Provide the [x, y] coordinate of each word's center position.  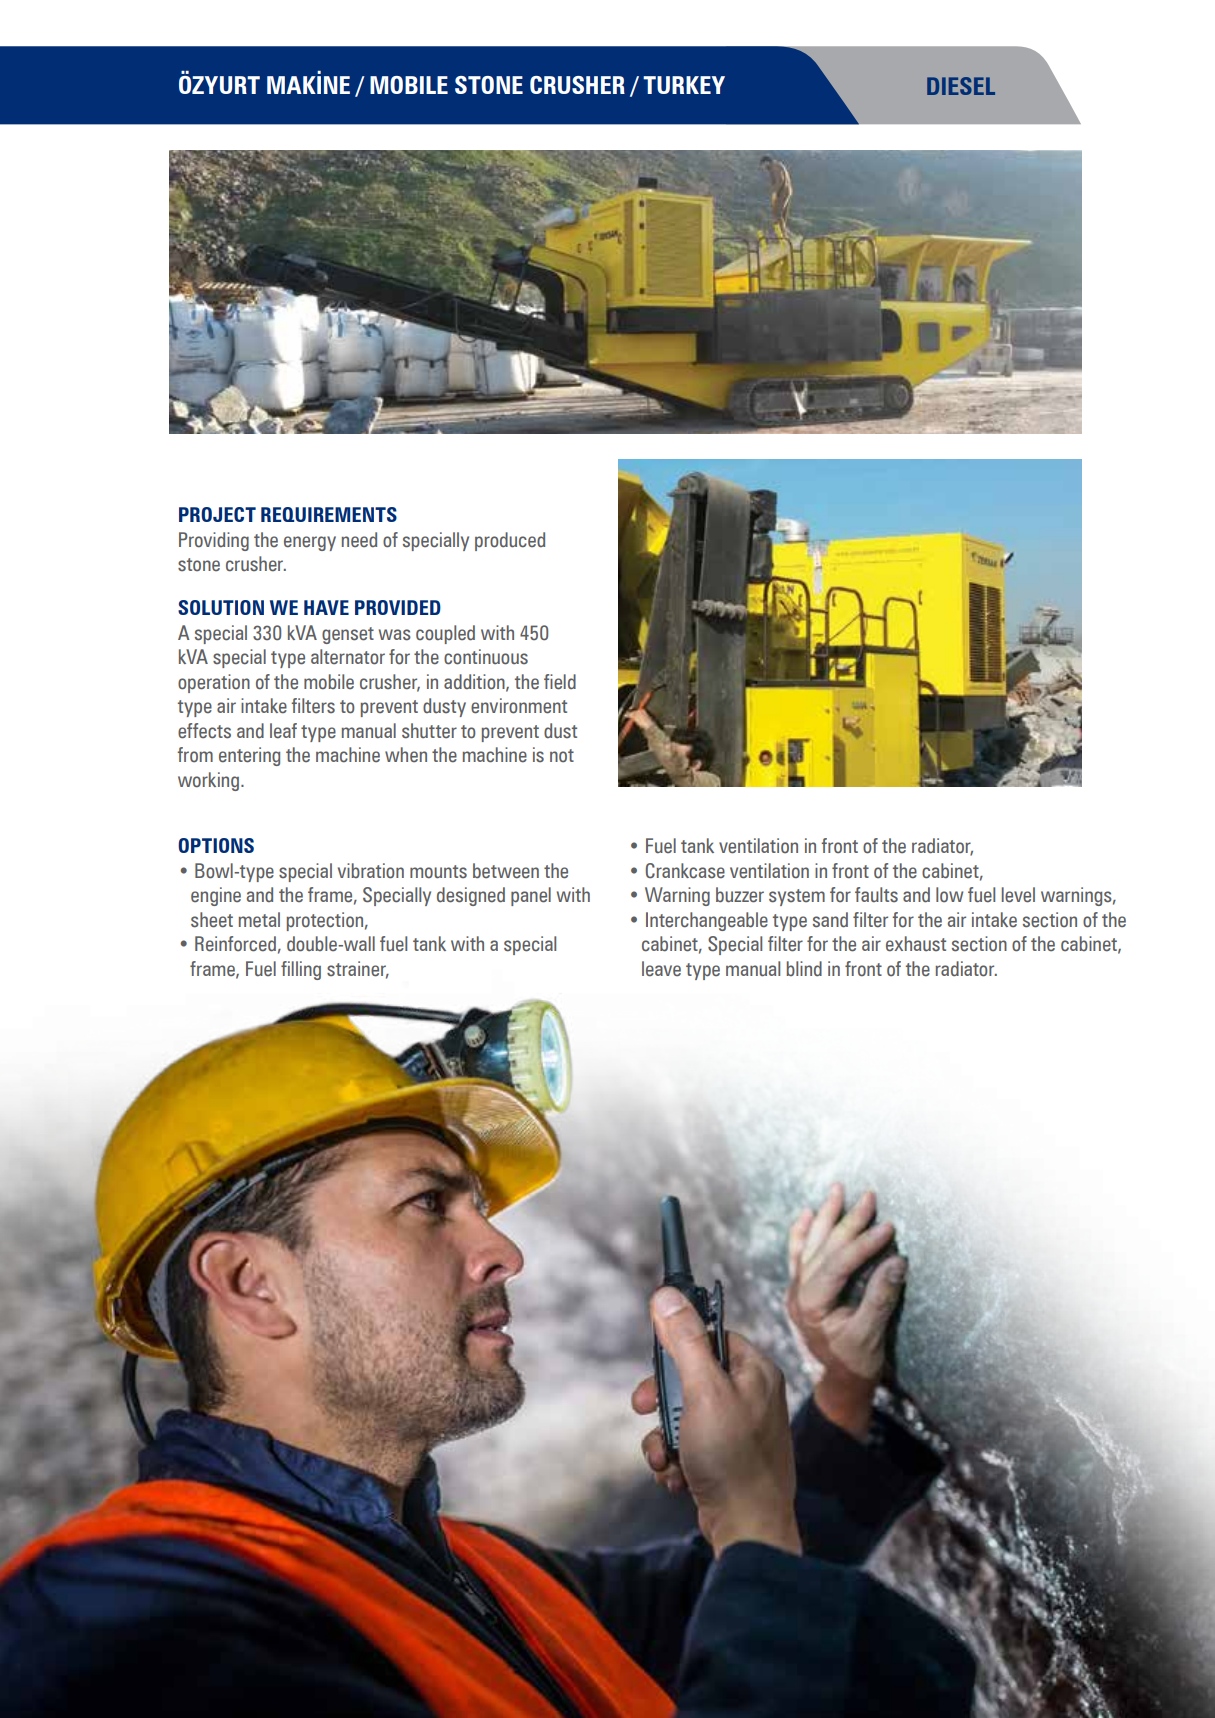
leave [661, 969]
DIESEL [961, 86]
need [359, 540]
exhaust [916, 944]
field [560, 682]
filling [301, 970]
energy [310, 543]
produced [510, 541]
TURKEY [684, 85]
